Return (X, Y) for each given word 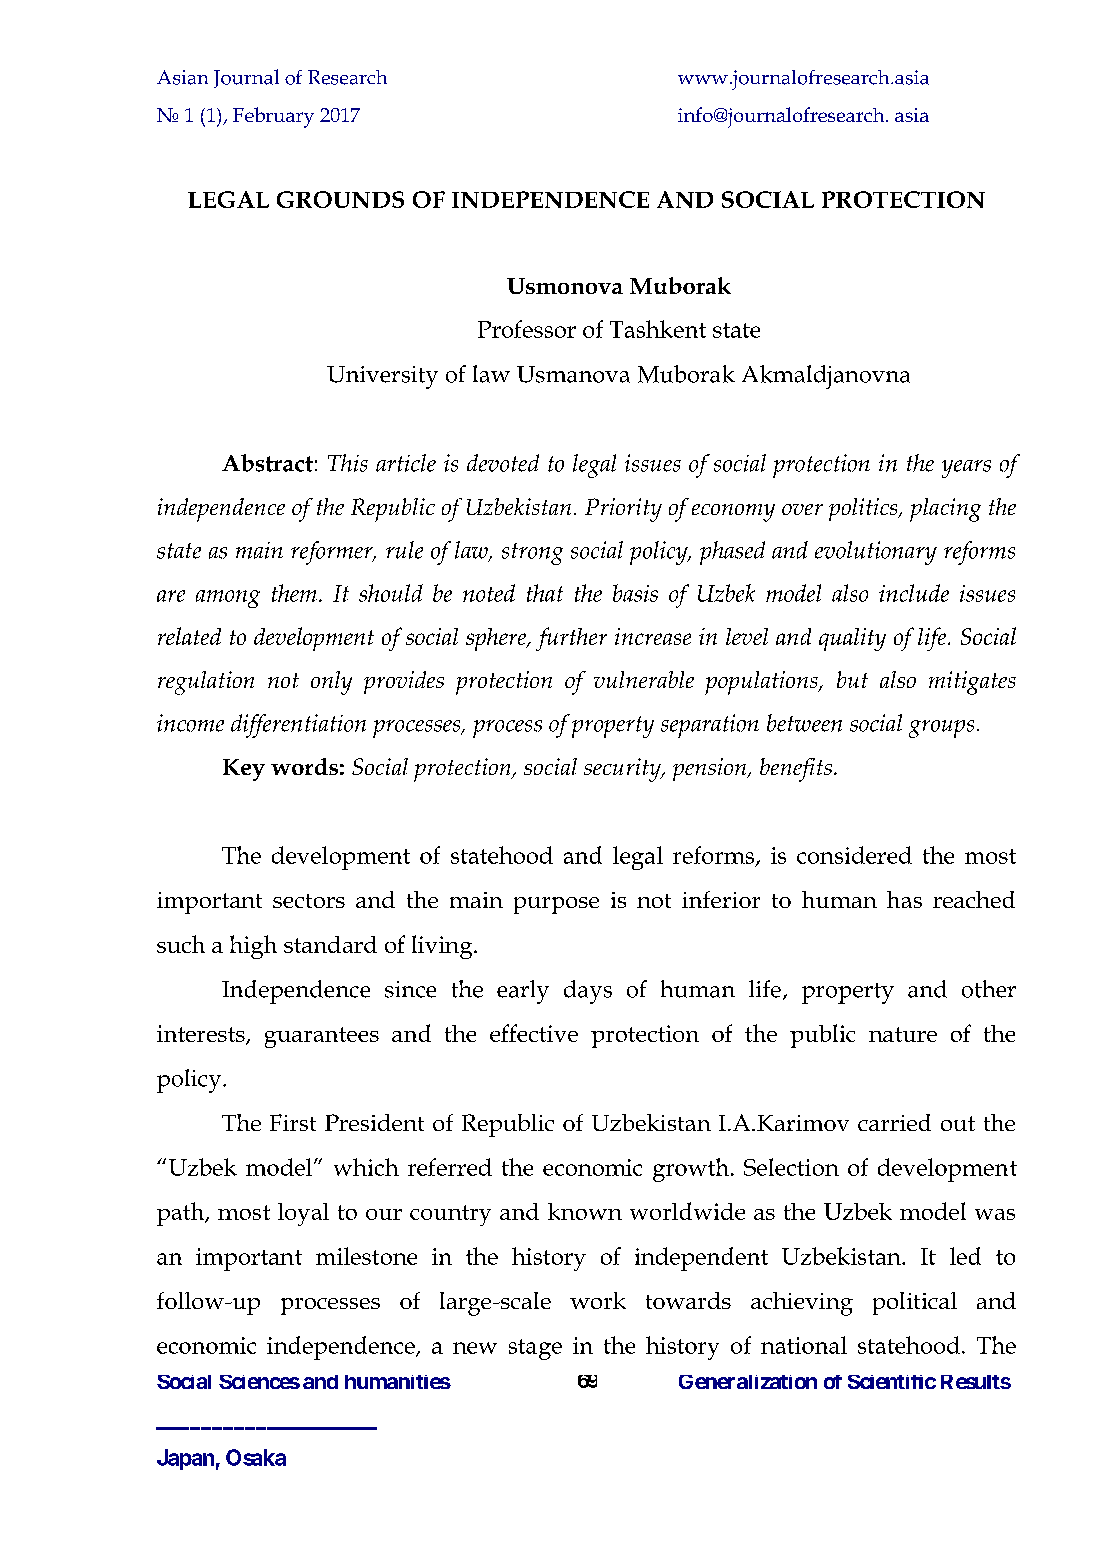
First (293, 1122)
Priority (623, 510)
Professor (527, 329)
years (966, 469)
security (623, 770)
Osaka (256, 1457)
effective (534, 1033)
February (273, 117)
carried (894, 1122)
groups (941, 729)
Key (244, 770)
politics (864, 509)
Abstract (267, 463)
